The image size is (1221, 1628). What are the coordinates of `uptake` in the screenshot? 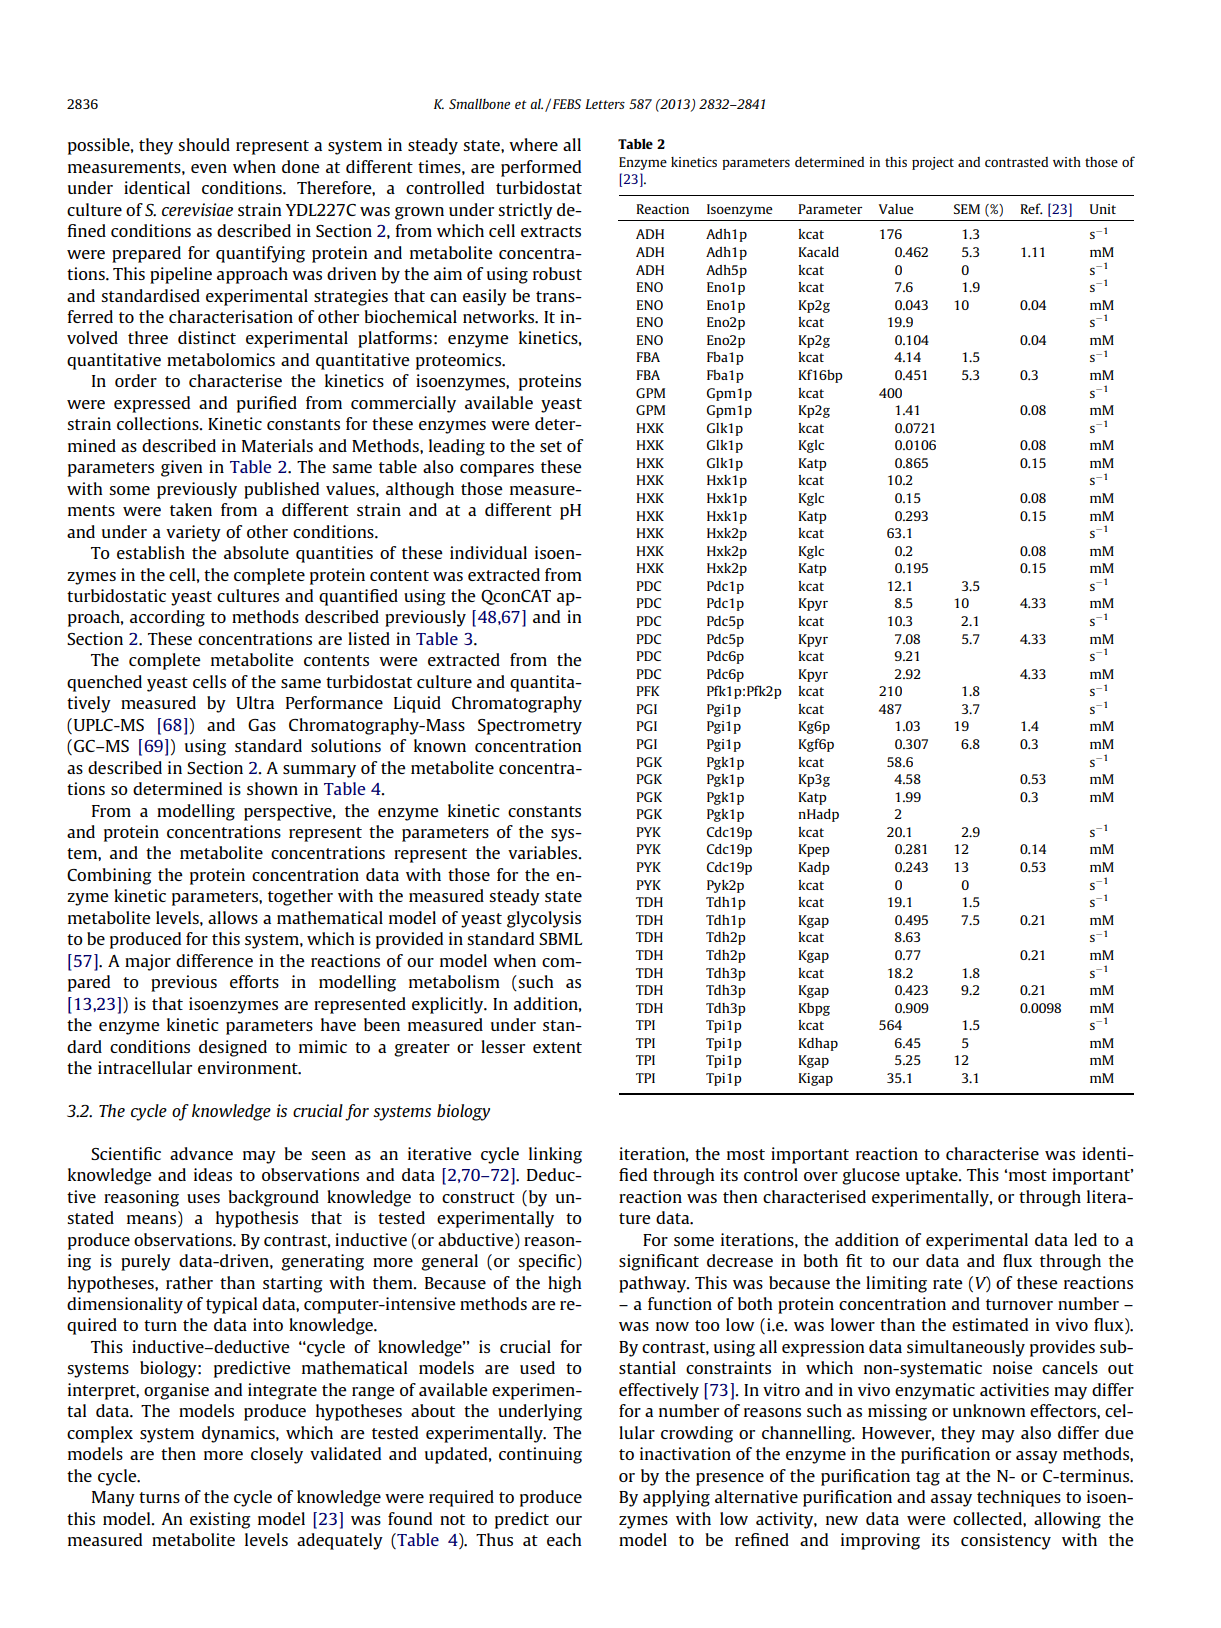 It's located at (933, 1176).
